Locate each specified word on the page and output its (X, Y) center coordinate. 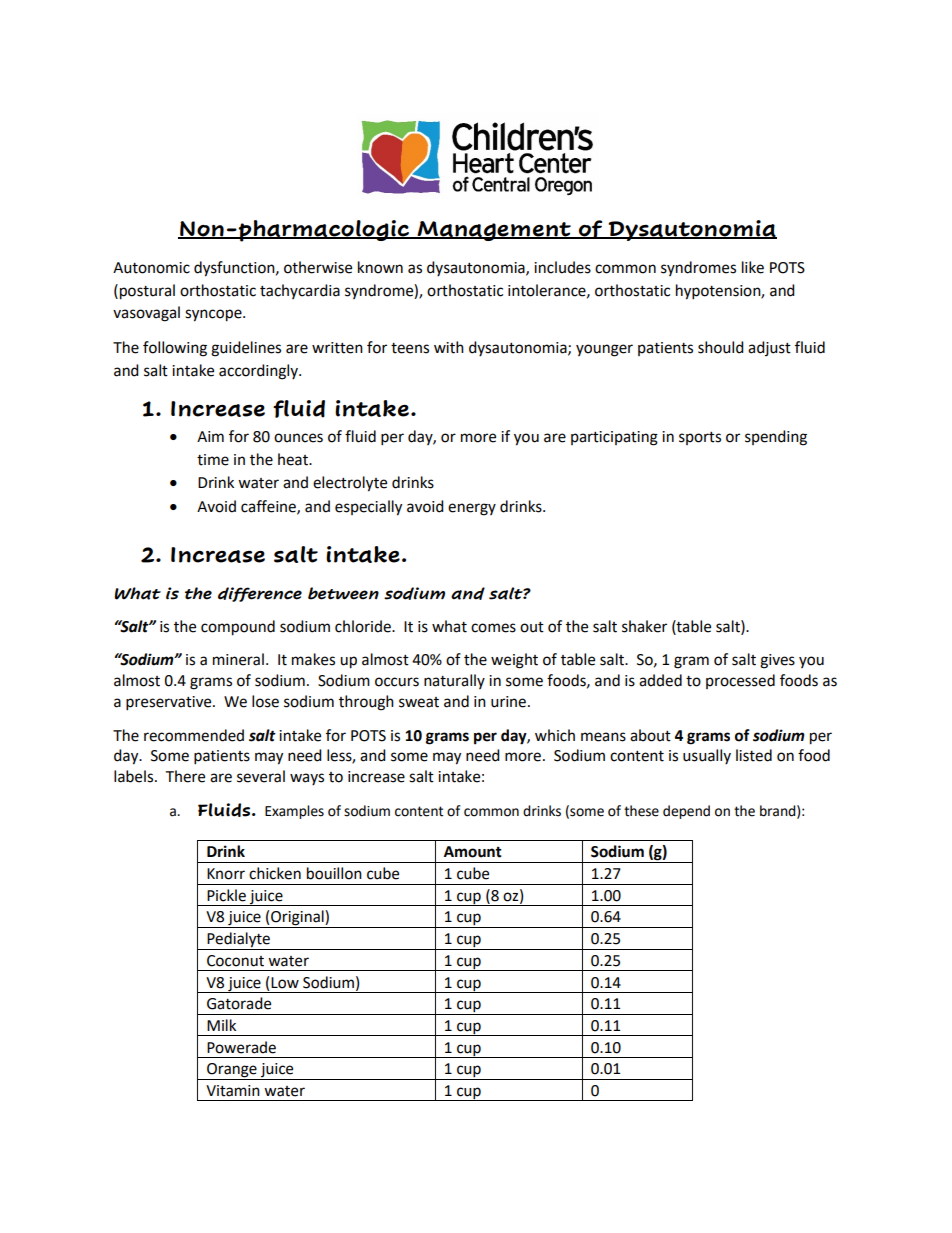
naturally (454, 681)
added (660, 680)
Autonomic (151, 268)
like (753, 267)
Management (494, 231)
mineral (238, 659)
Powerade (241, 1047)
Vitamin (233, 1091)
